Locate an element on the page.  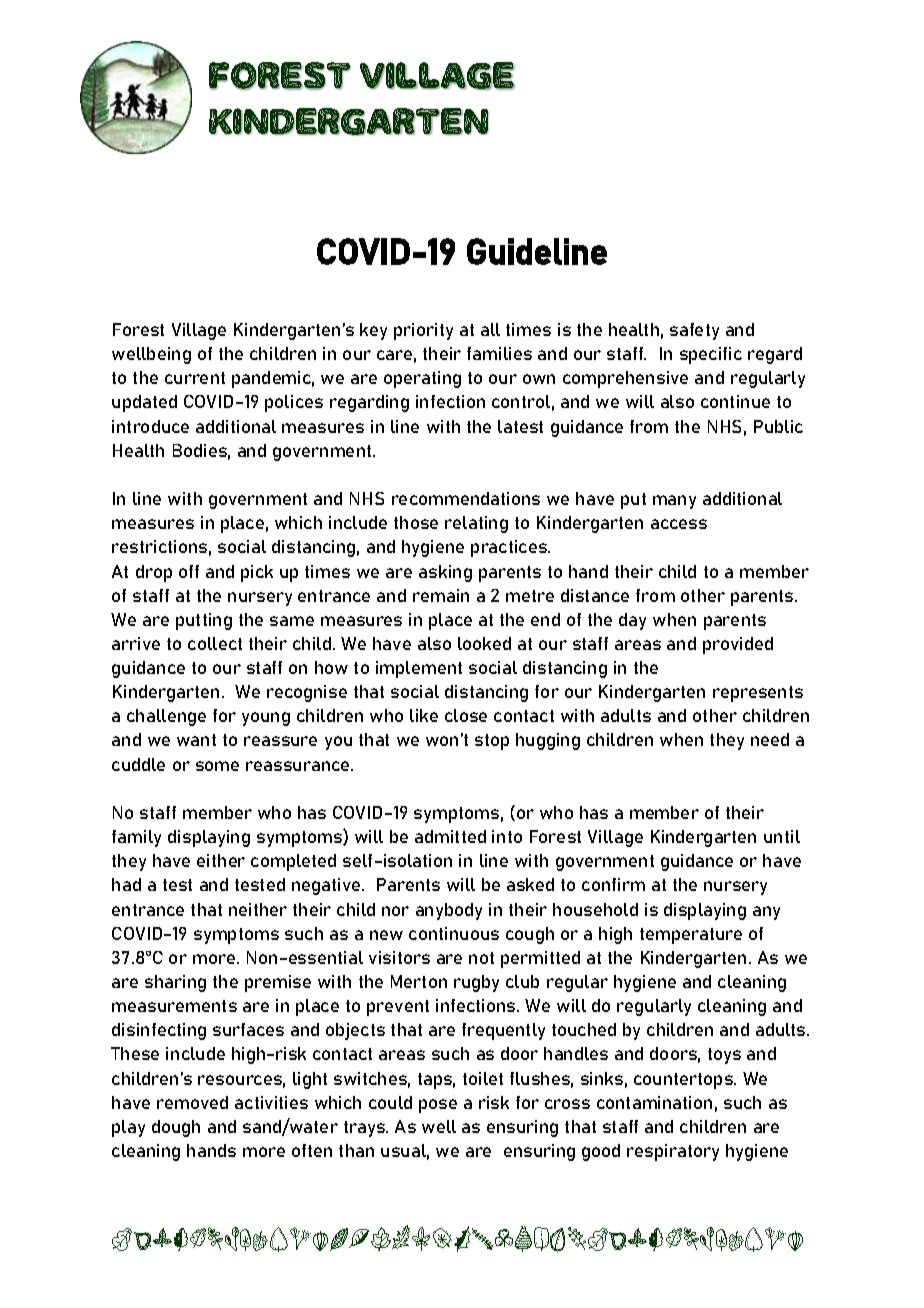
remain is located at coordinates (441, 595).
